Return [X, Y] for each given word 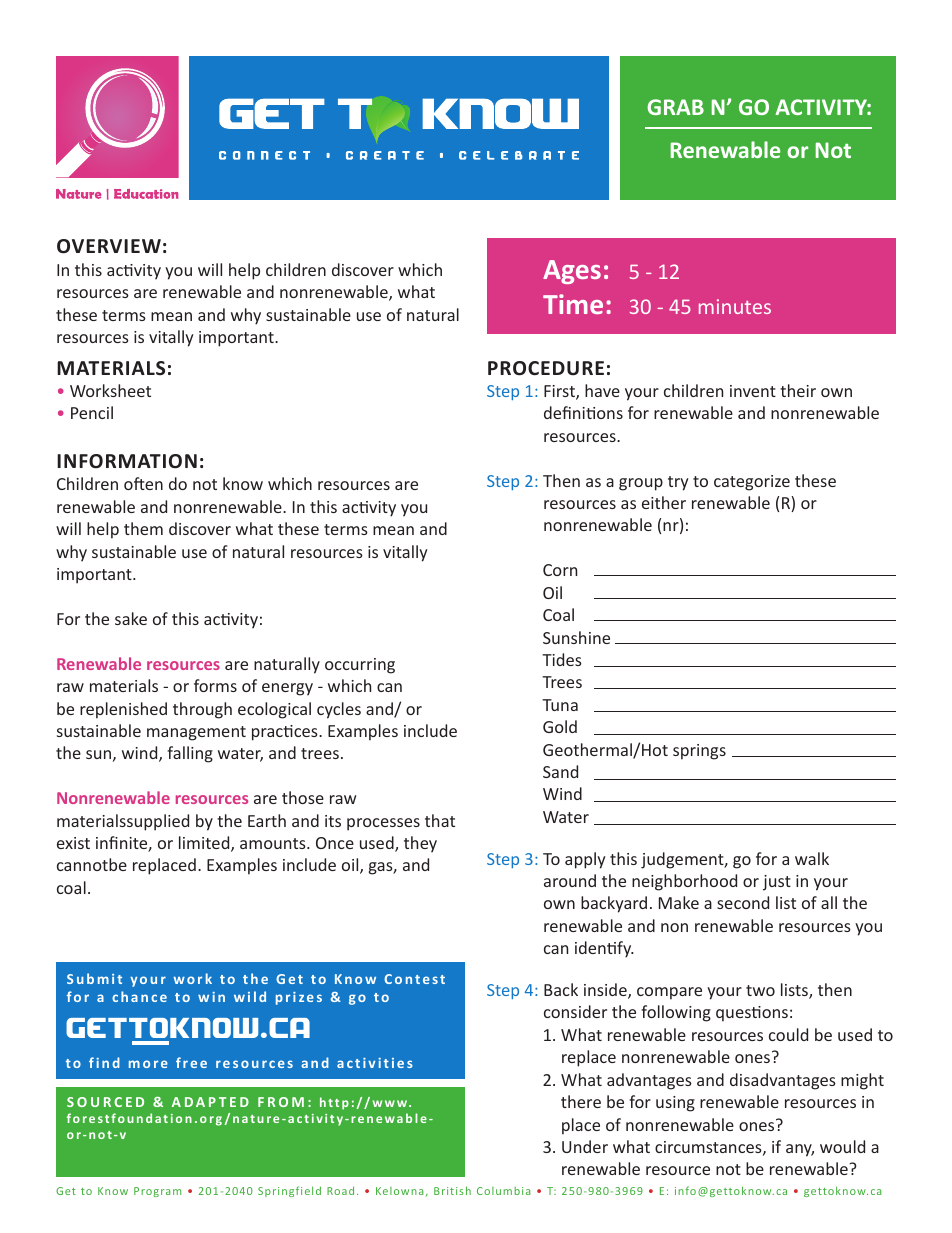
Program [157, 1192]
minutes [735, 306]
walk [812, 858]
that [440, 820]
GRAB [675, 107]
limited [205, 844]
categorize [752, 483]
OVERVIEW [109, 246]
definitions [583, 412]
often [143, 483]
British [452, 1190]
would [842, 1146]
